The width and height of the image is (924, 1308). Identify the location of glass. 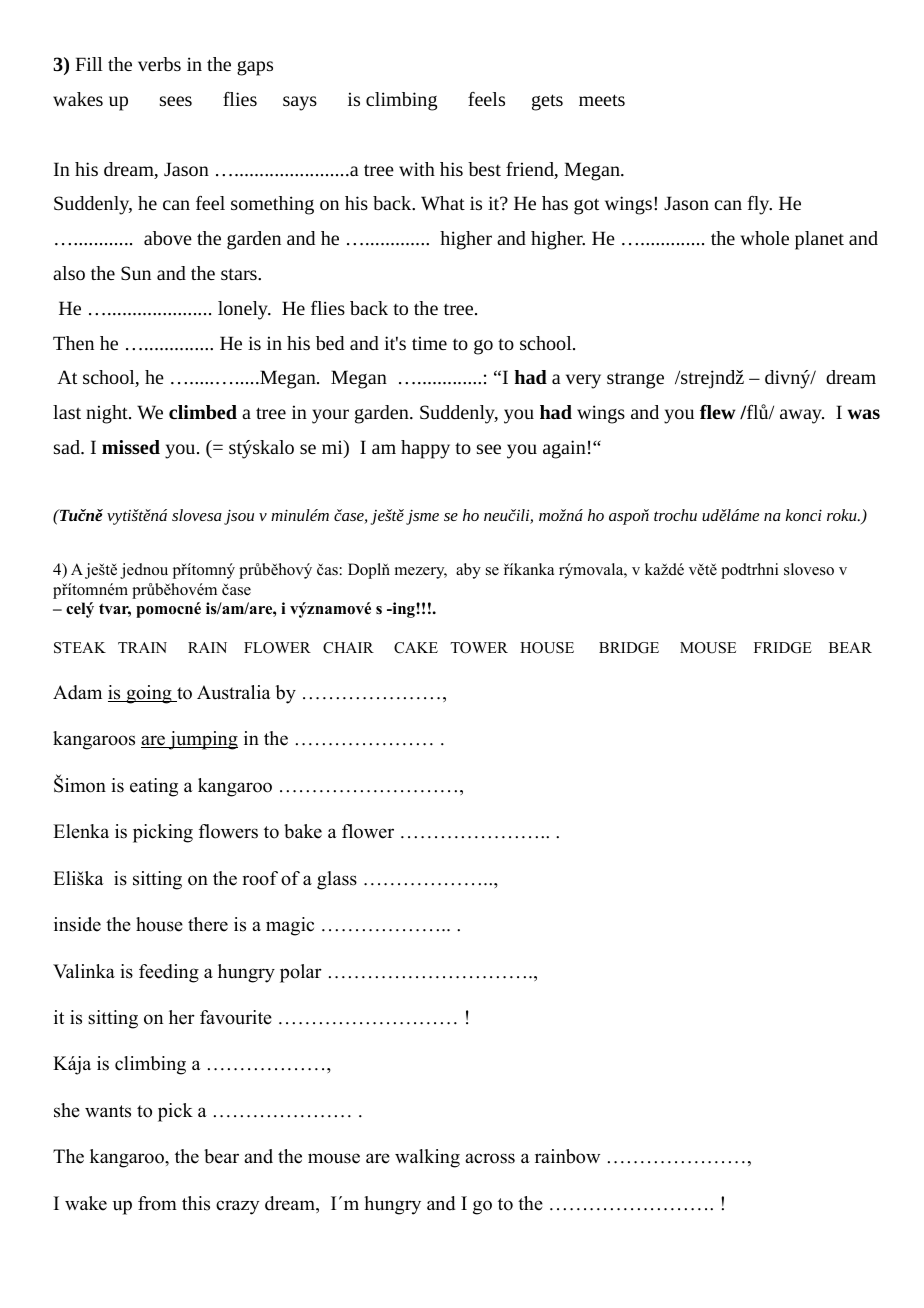
(337, 880).
